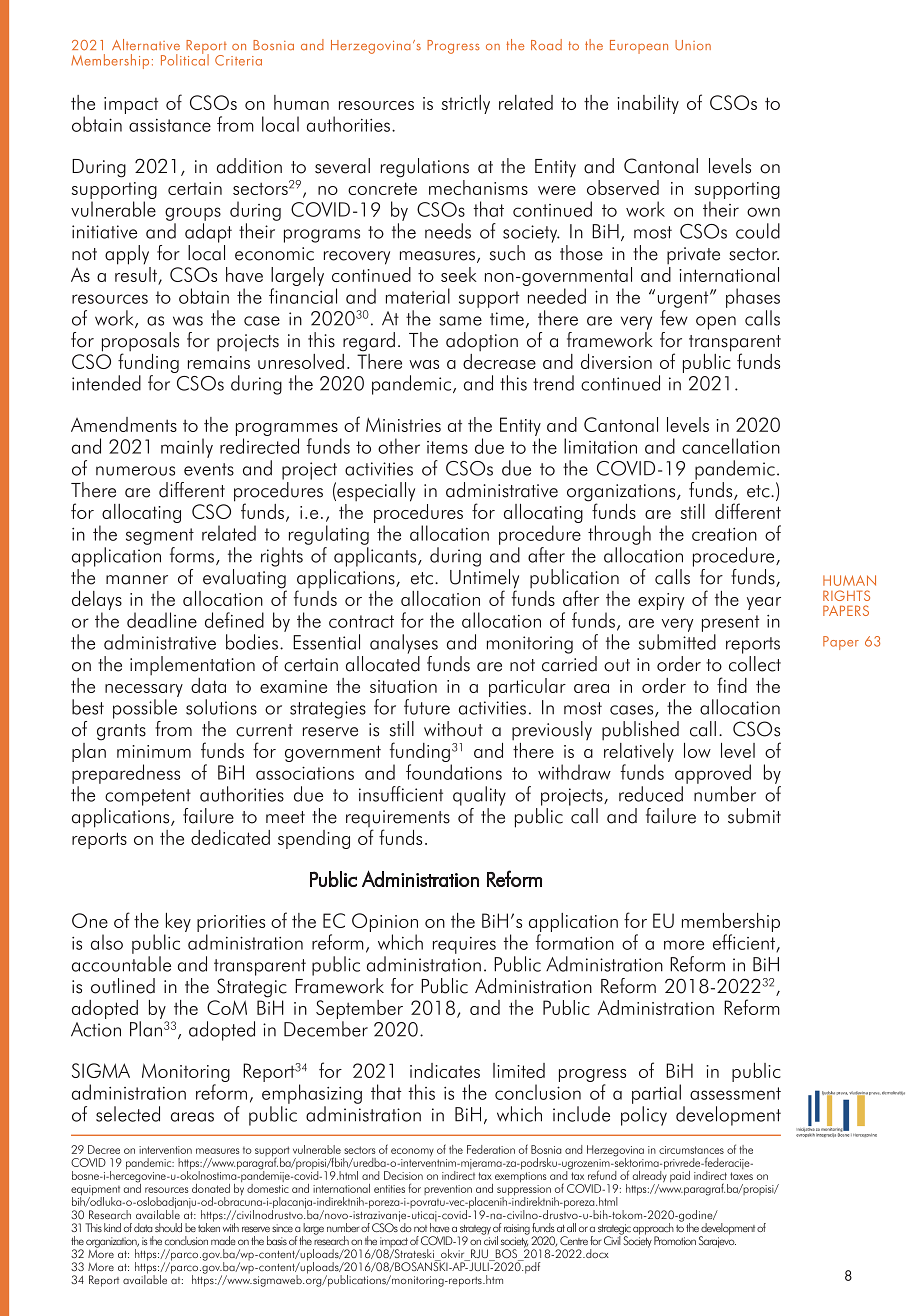  What do you see at coordinates (697, 750) in the screenshot?
I see `low` at bounding box center [697, 750].
